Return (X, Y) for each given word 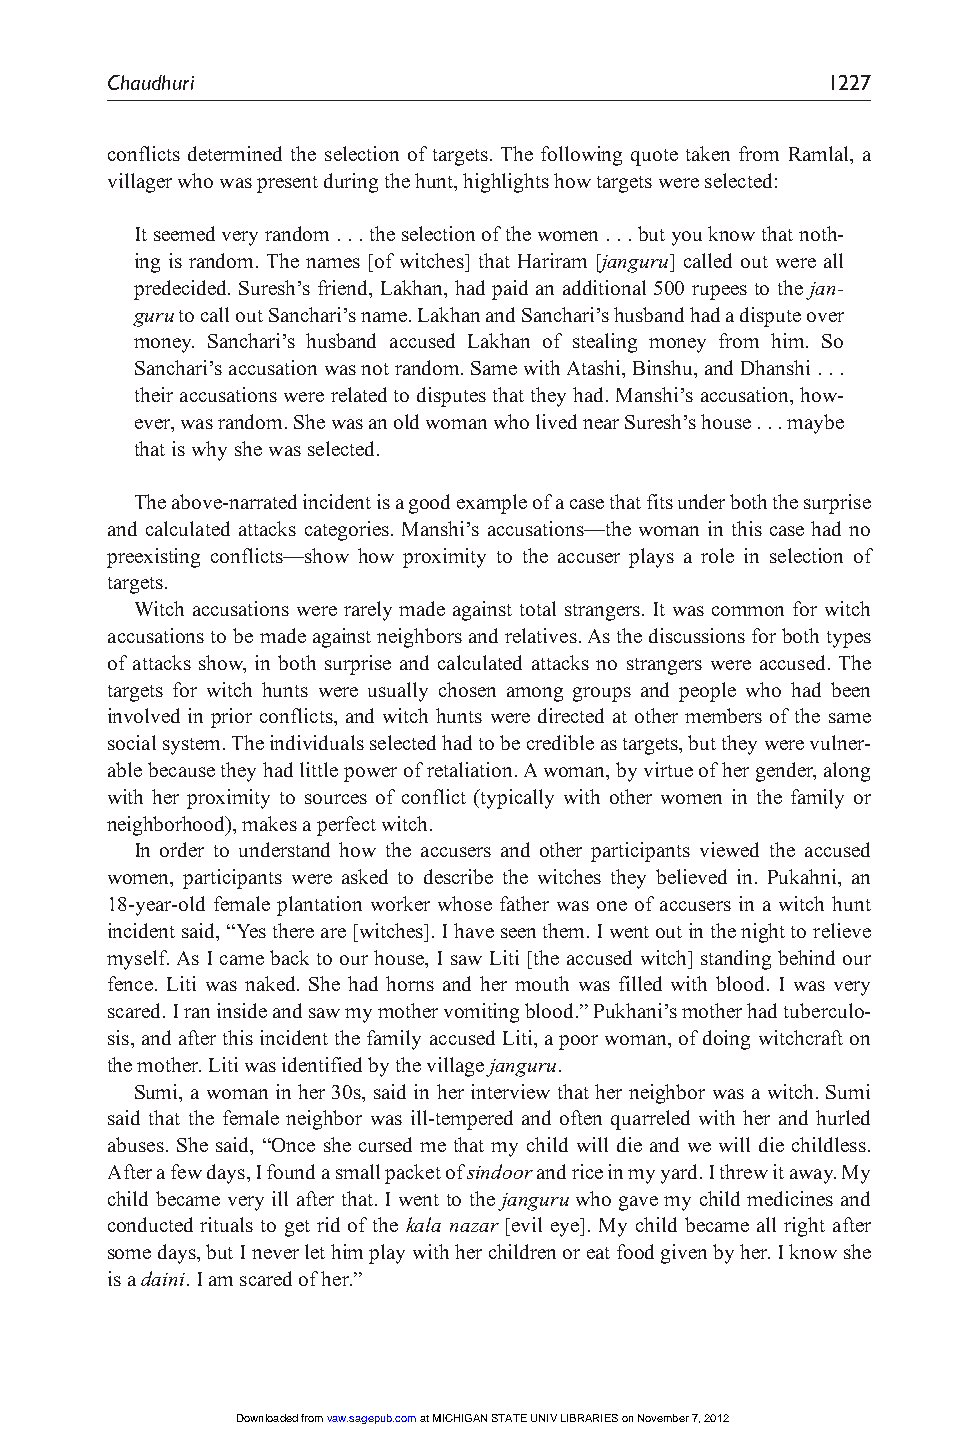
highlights (506, 183)
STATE (509, 1418)
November (663, 1418)
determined (235, 153)
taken (708, 153)
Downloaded (267, 1418)
